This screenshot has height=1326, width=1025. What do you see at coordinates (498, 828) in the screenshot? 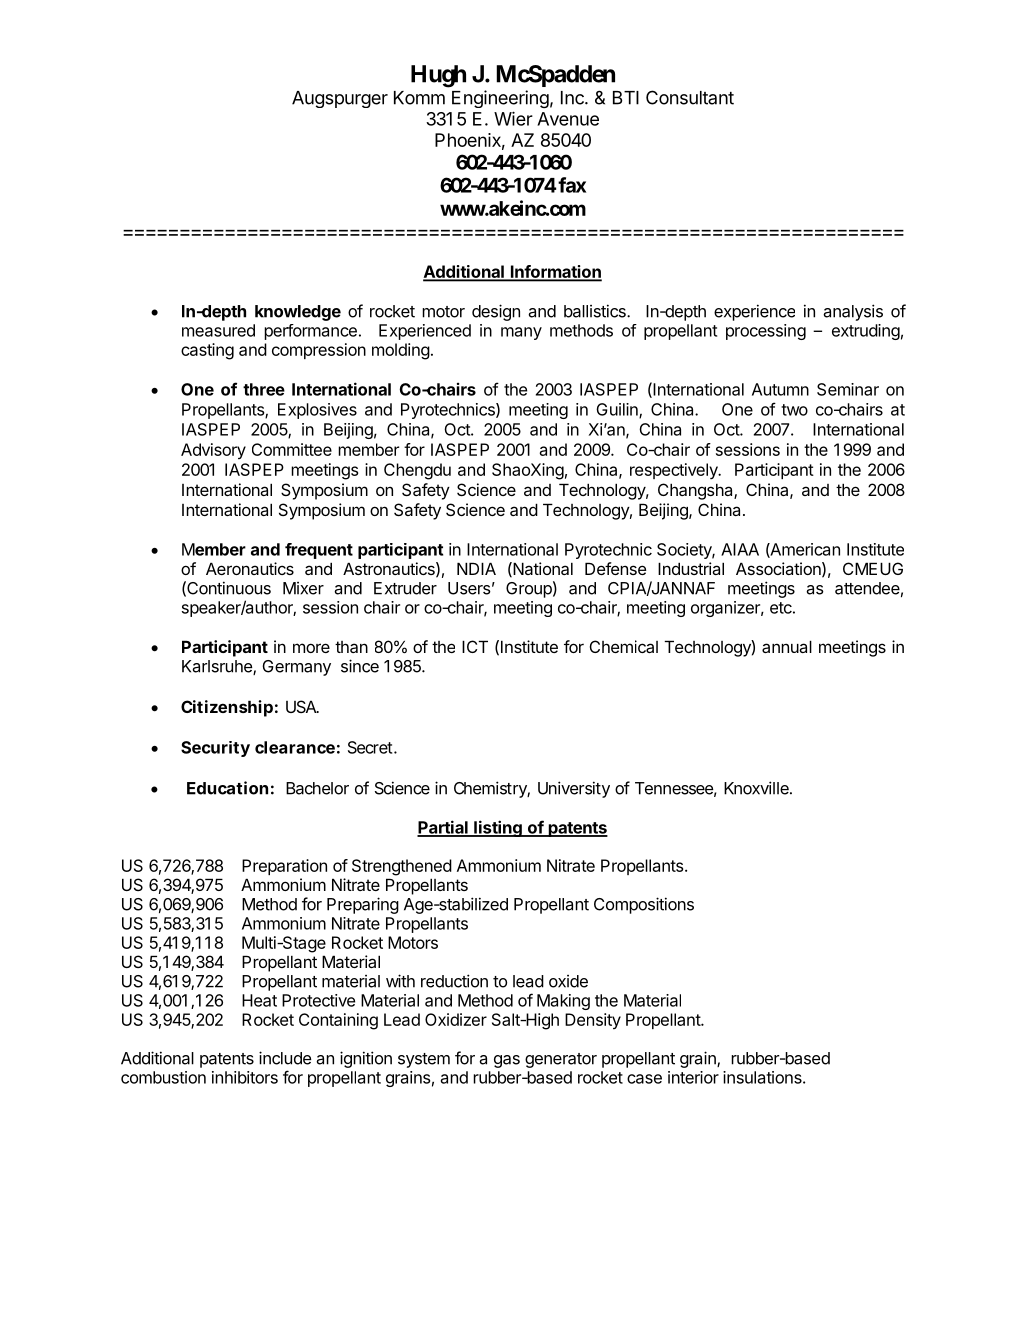
I see `listing` at bounding box center [498, 828].
